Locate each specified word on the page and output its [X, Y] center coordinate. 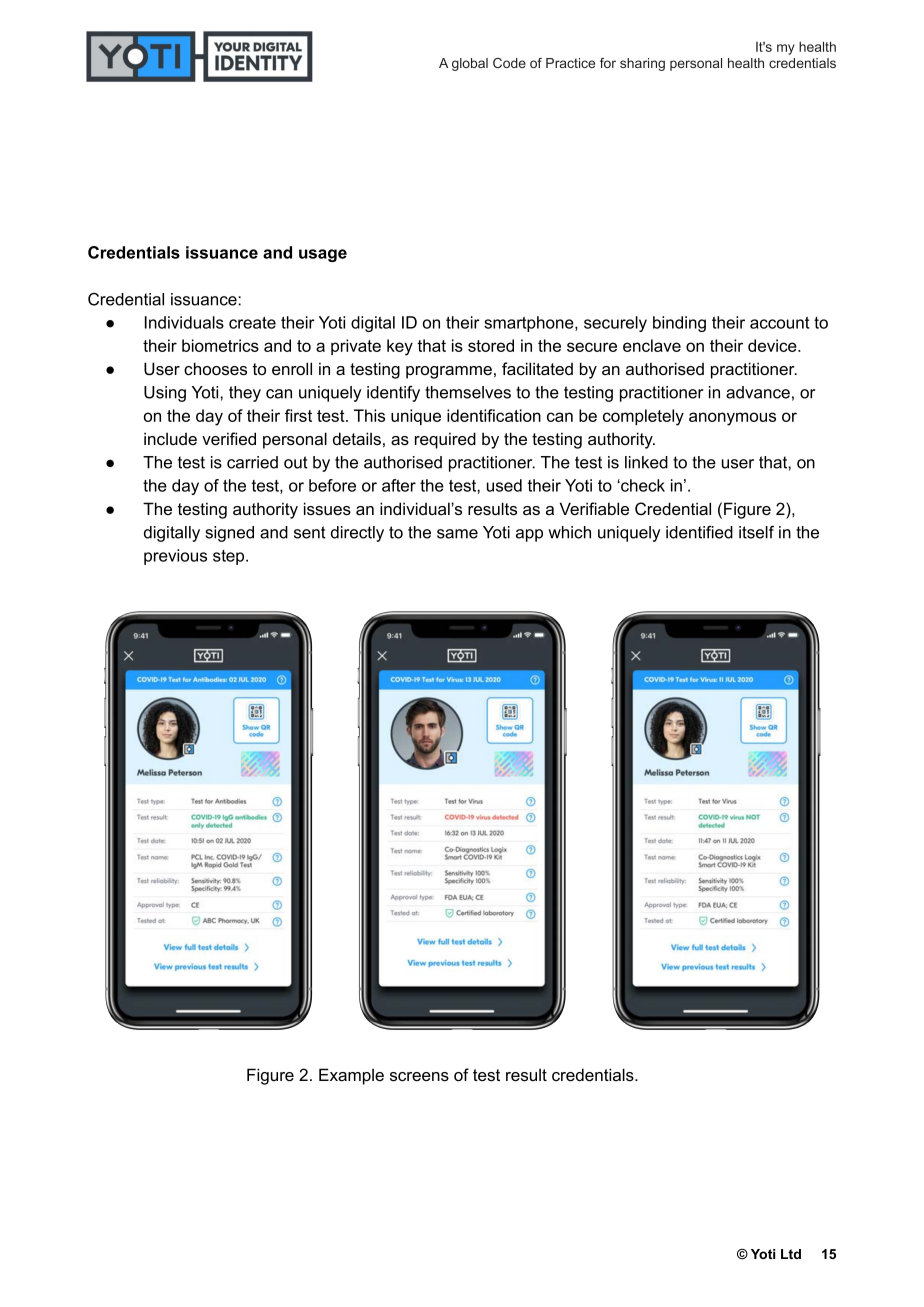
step [230, 557]
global [470, 64]
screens [419, 1076]
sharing [642, 64]
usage [323, 255]
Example [351, 1076]
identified [699, 532]
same [457, 534]
